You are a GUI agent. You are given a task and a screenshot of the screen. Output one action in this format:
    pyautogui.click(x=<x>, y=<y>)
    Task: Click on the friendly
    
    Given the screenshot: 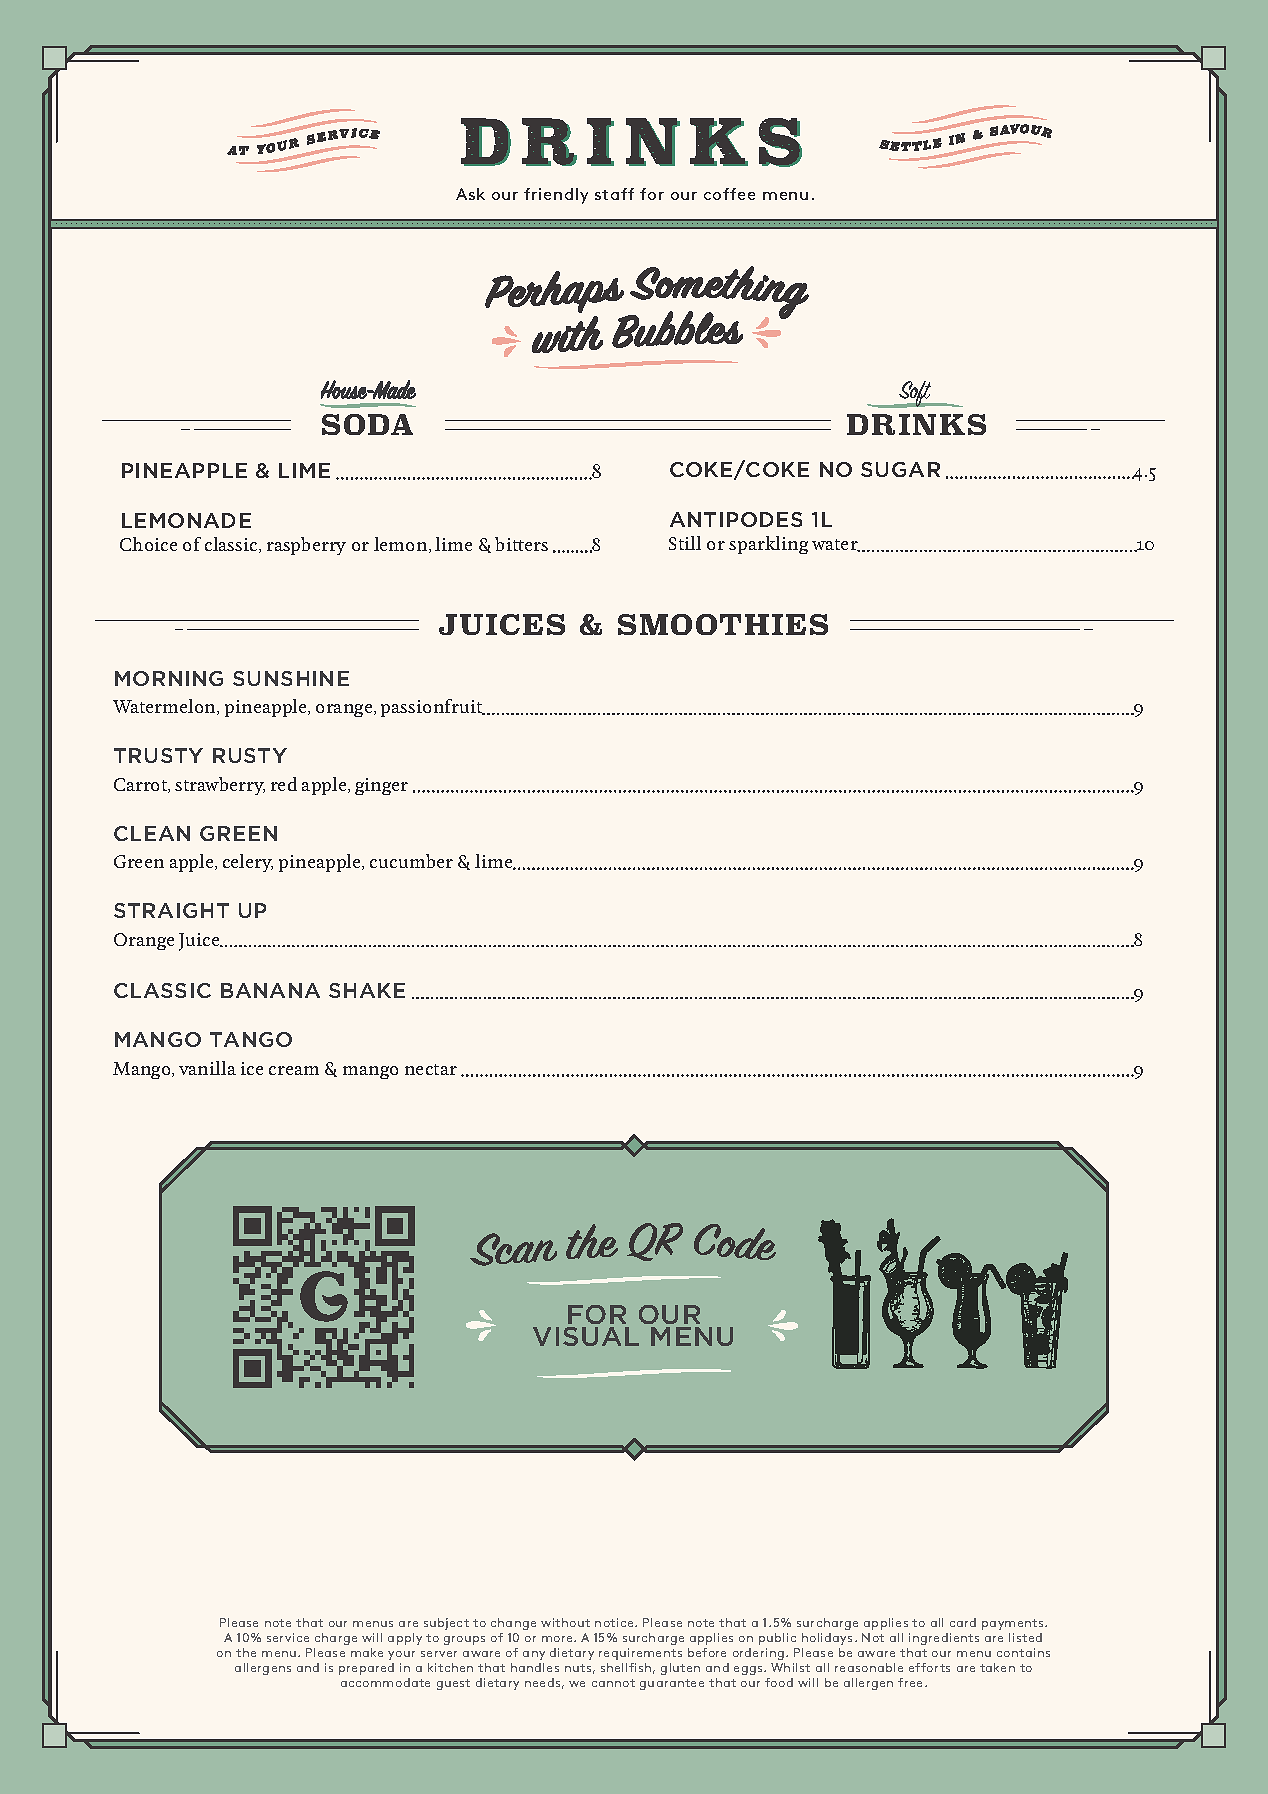 What is the action you would take?
    pyautogui.click(x=556, y=196)
